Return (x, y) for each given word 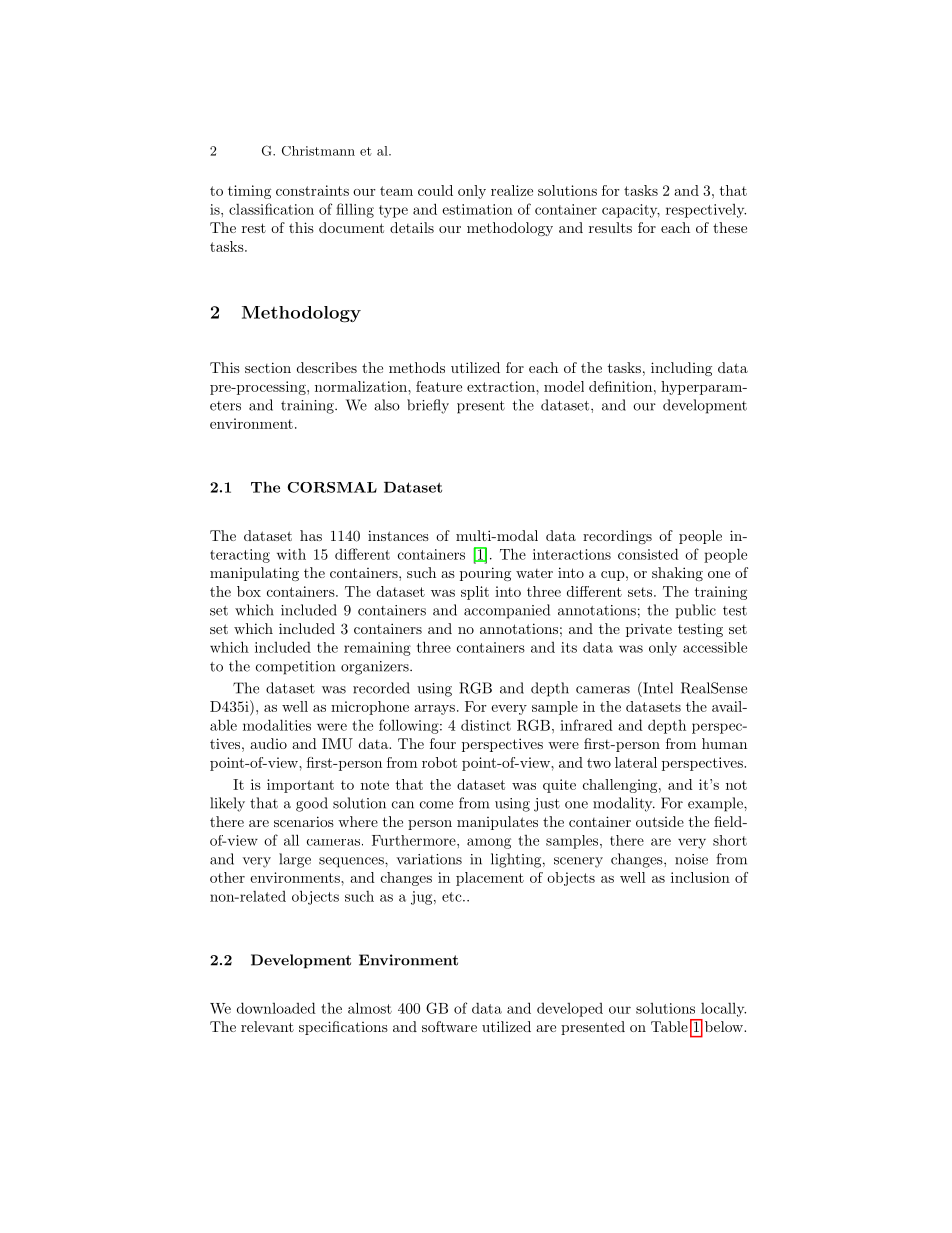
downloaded (276, 1008)
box (249, 591)
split (475, 593)
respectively (706, 211)
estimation (477, 209)
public (695, 611)
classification (271, 209)
